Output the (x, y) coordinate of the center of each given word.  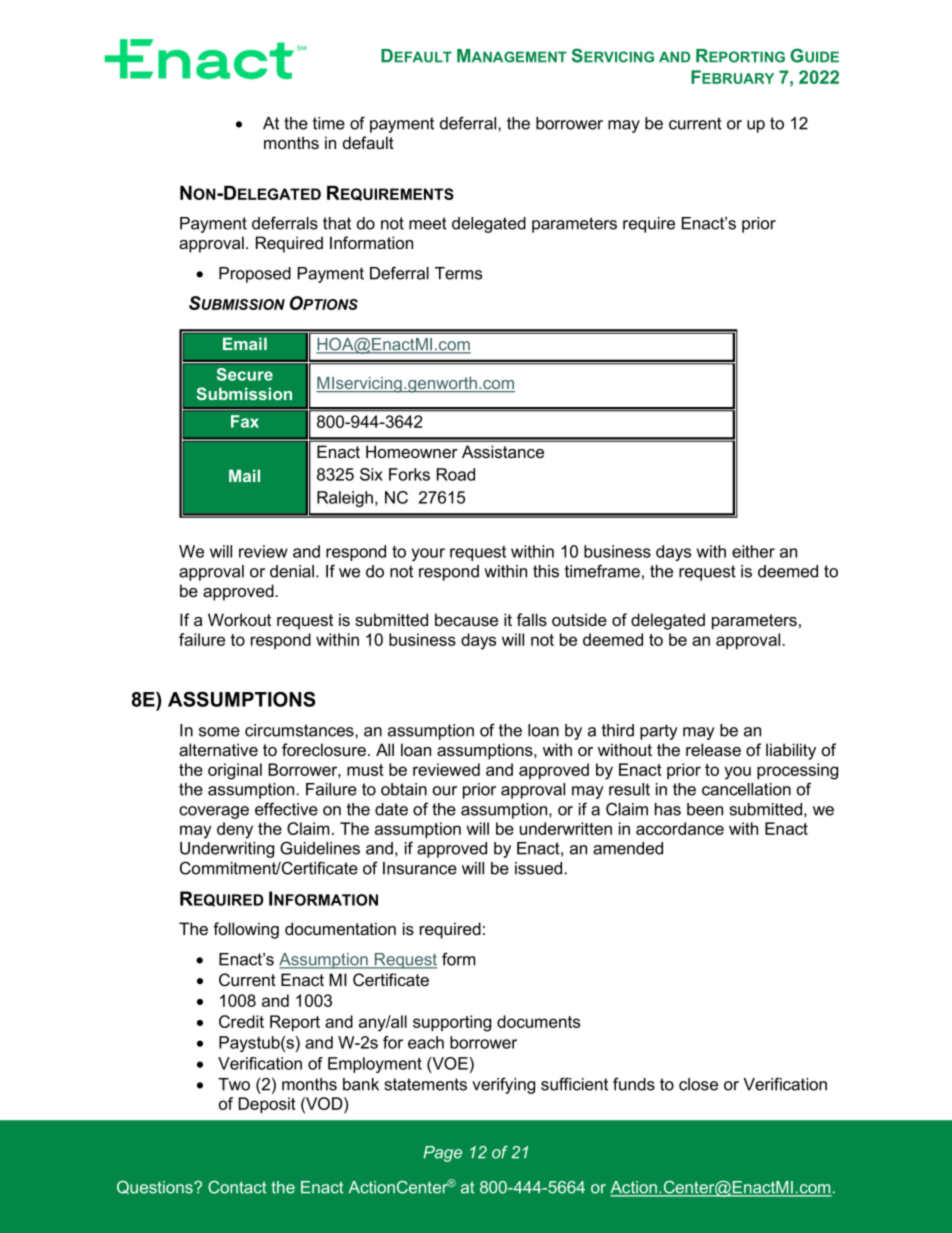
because (466, 620)
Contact (237, 1187)
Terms (458, 273)
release (713, 750)
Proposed (255, 275)
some (219, 732)
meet (428, 223)
